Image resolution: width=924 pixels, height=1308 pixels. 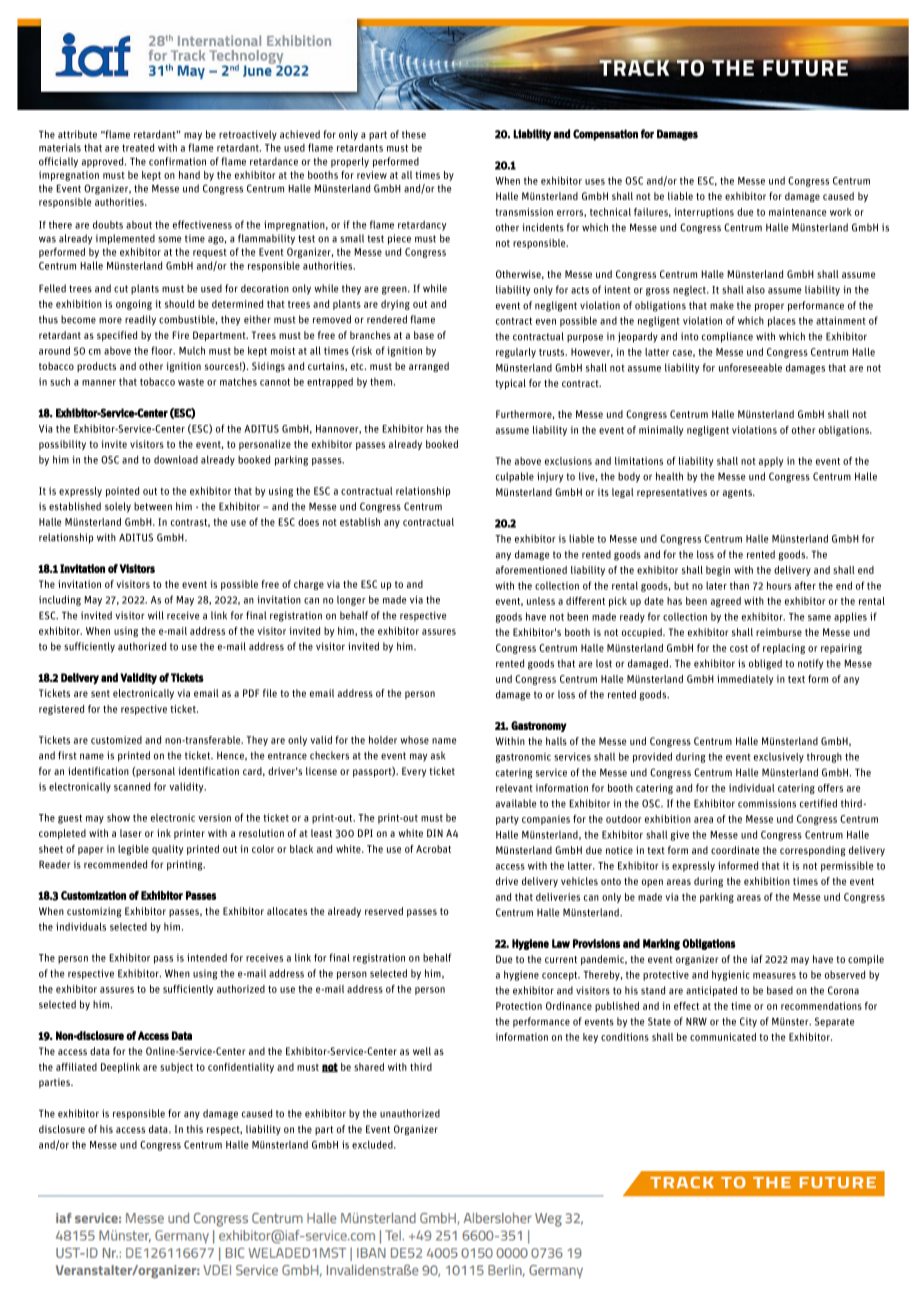 I want to click on will, so click(x=156, y=615).
